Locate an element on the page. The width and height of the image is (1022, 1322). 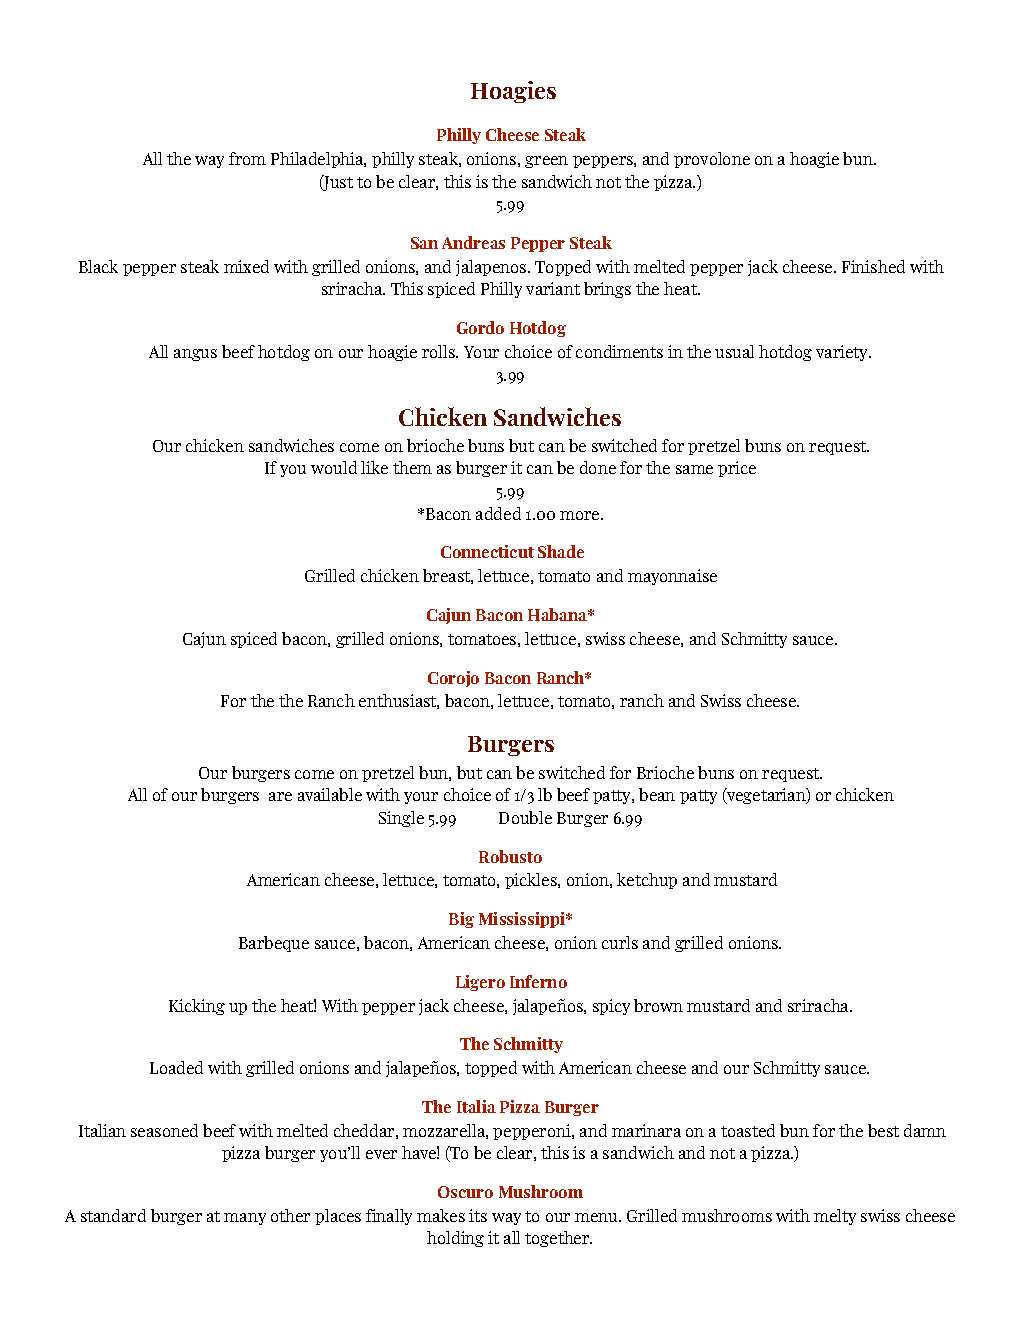
melty is located at coordinates (835, 1217).
